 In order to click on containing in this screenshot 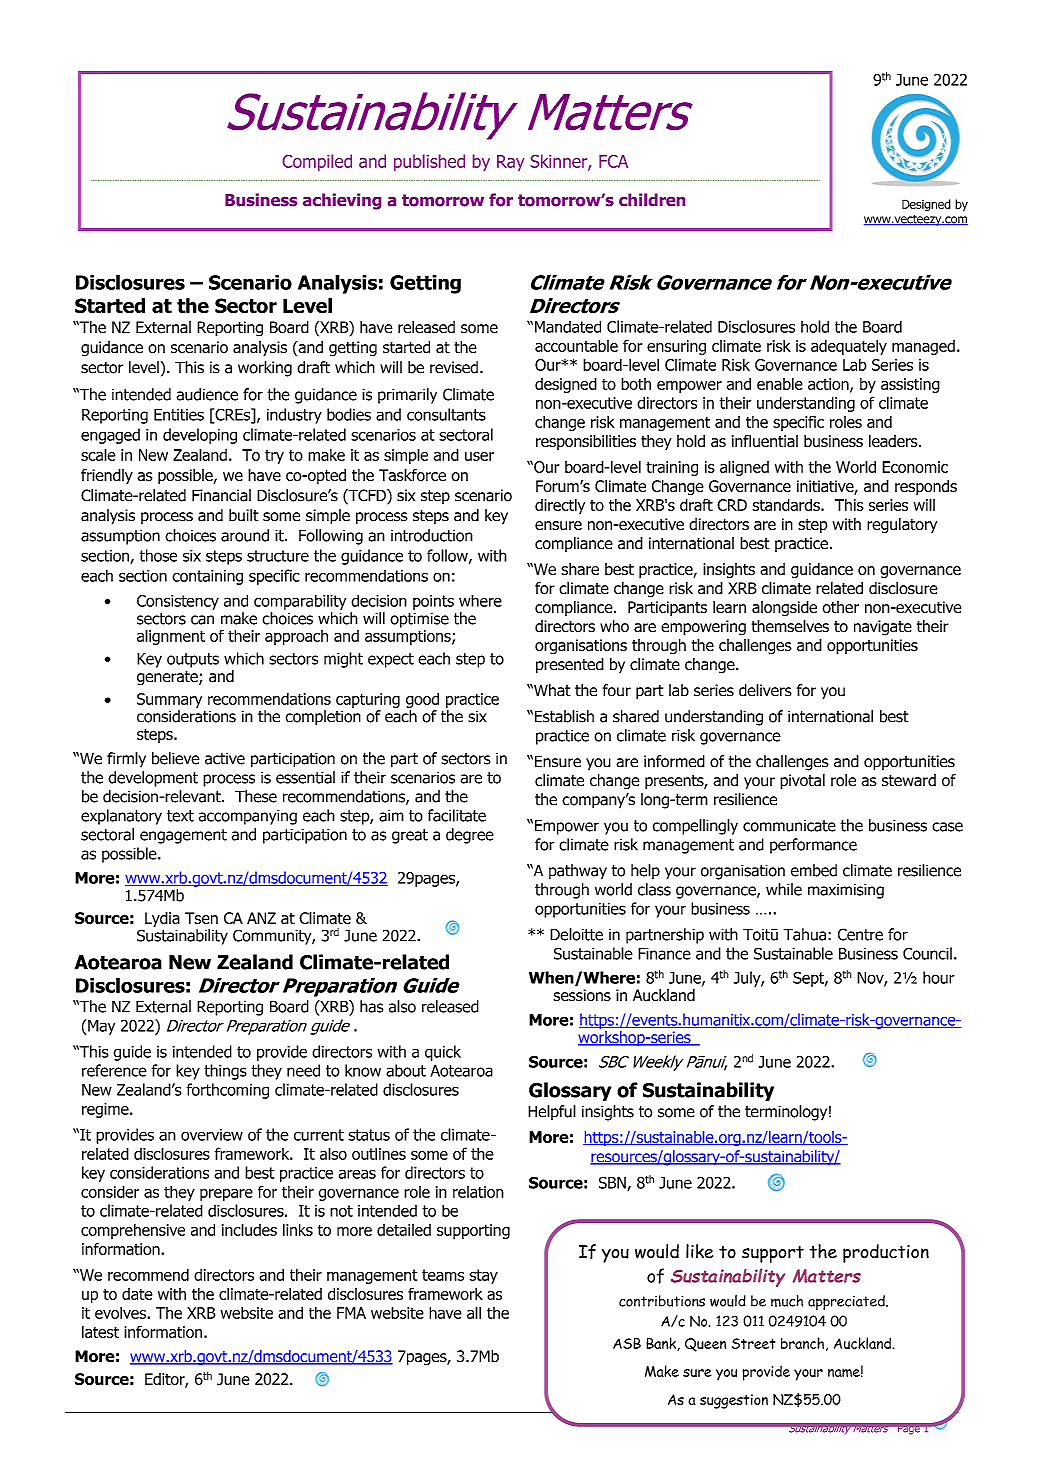, I will do `click(207, 577)`.
